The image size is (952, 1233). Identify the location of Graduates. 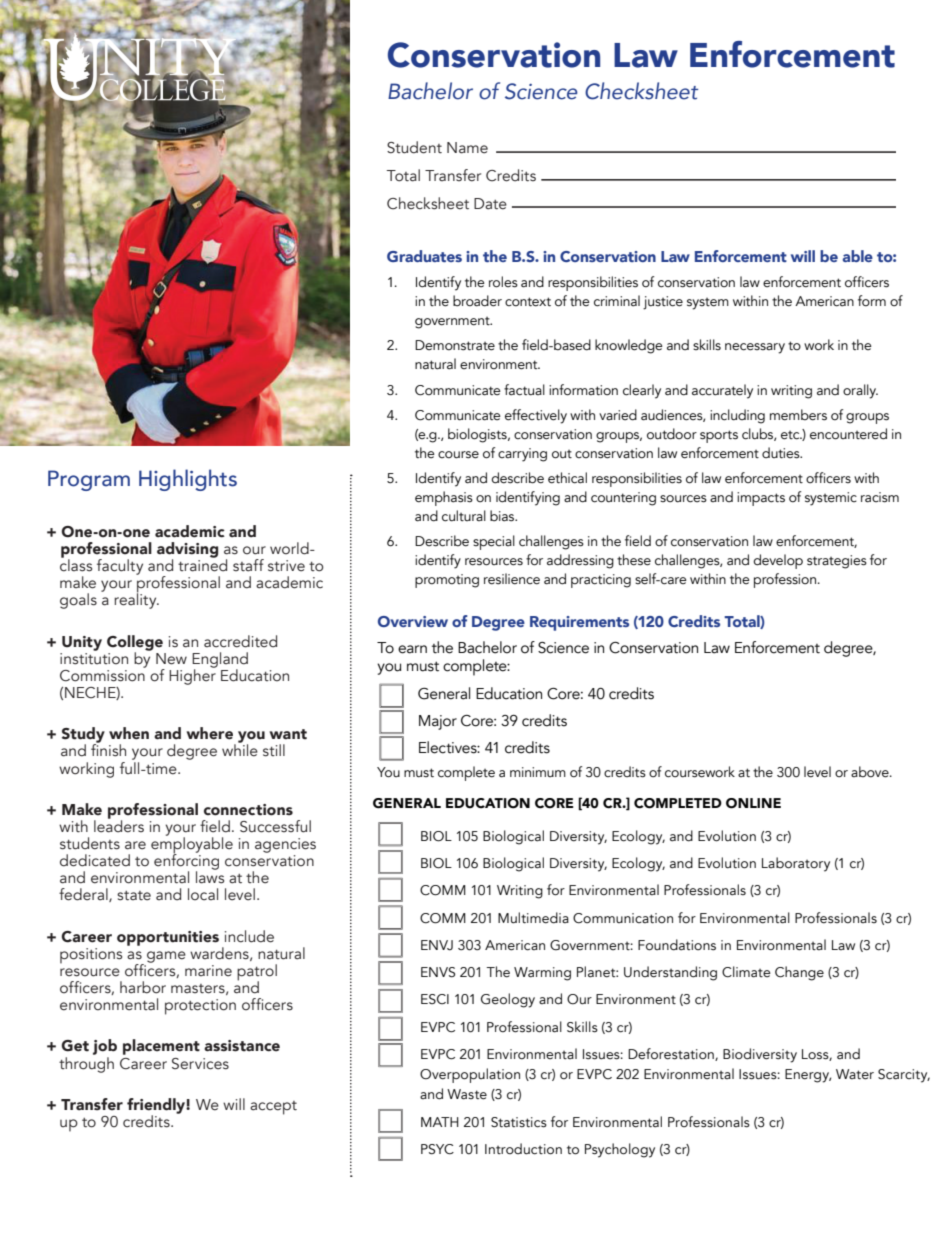
(424, 256).
